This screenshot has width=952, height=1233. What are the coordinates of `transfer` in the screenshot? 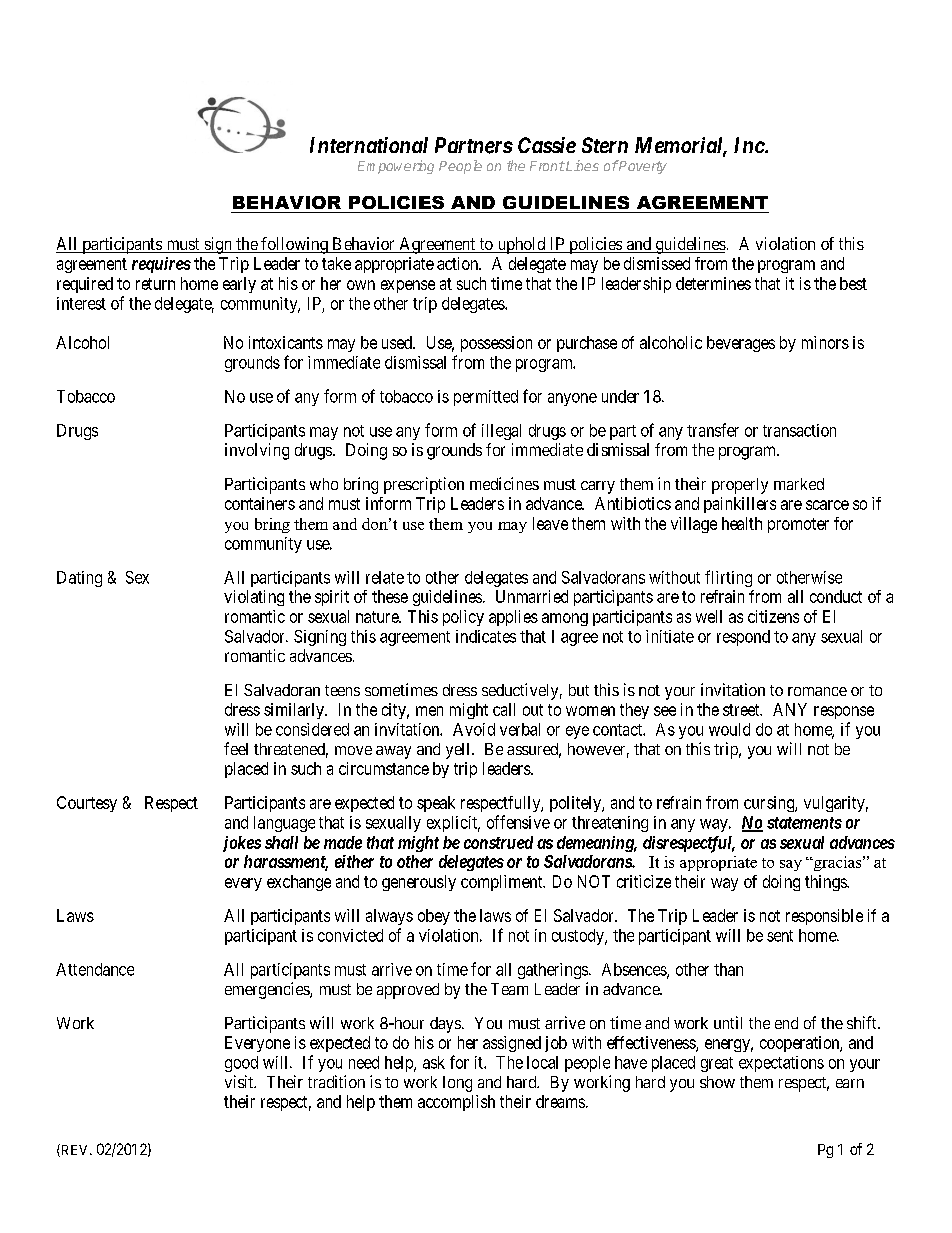 It's located at (713, 430).
